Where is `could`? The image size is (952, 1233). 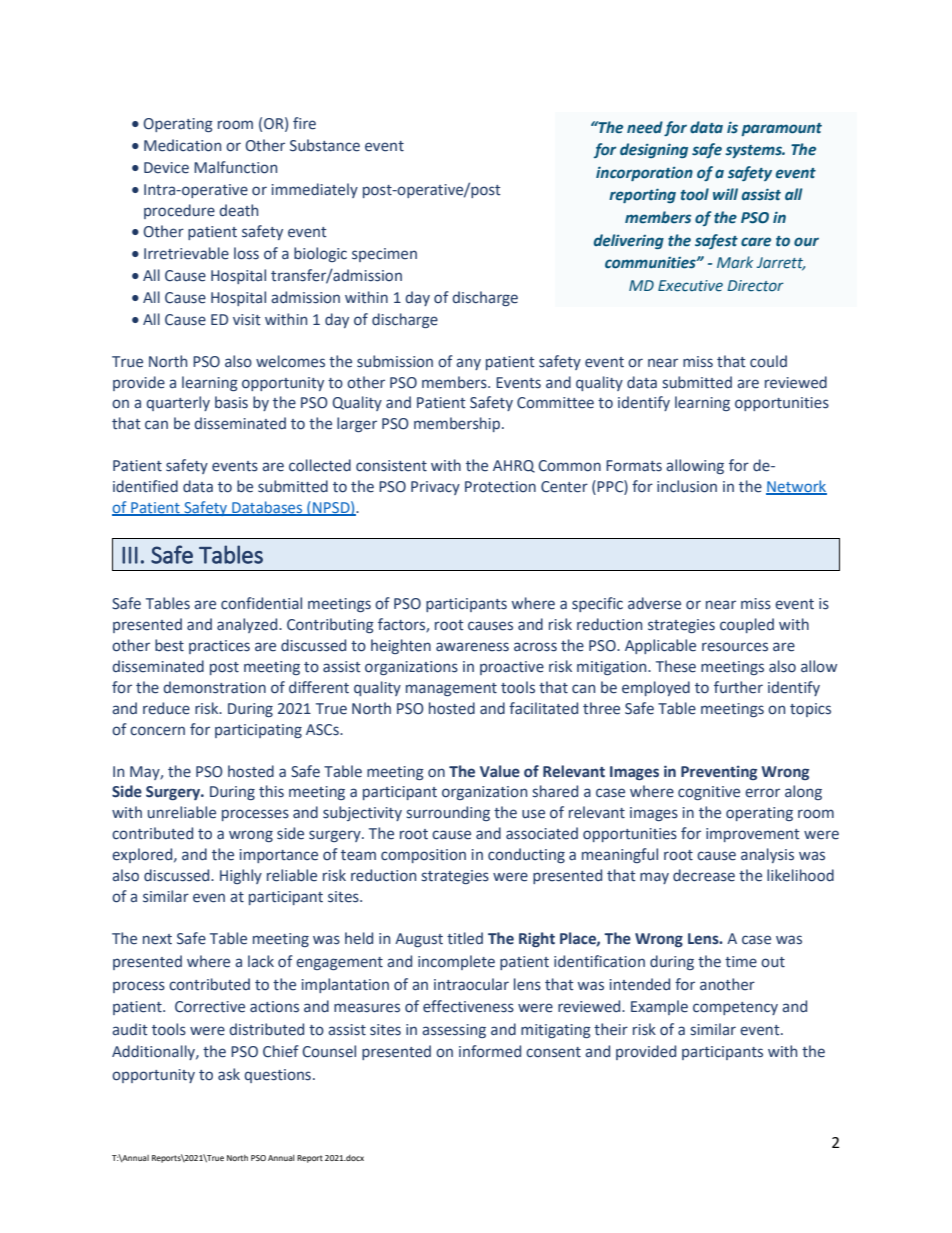
could is located at coordinates (768, 361).
